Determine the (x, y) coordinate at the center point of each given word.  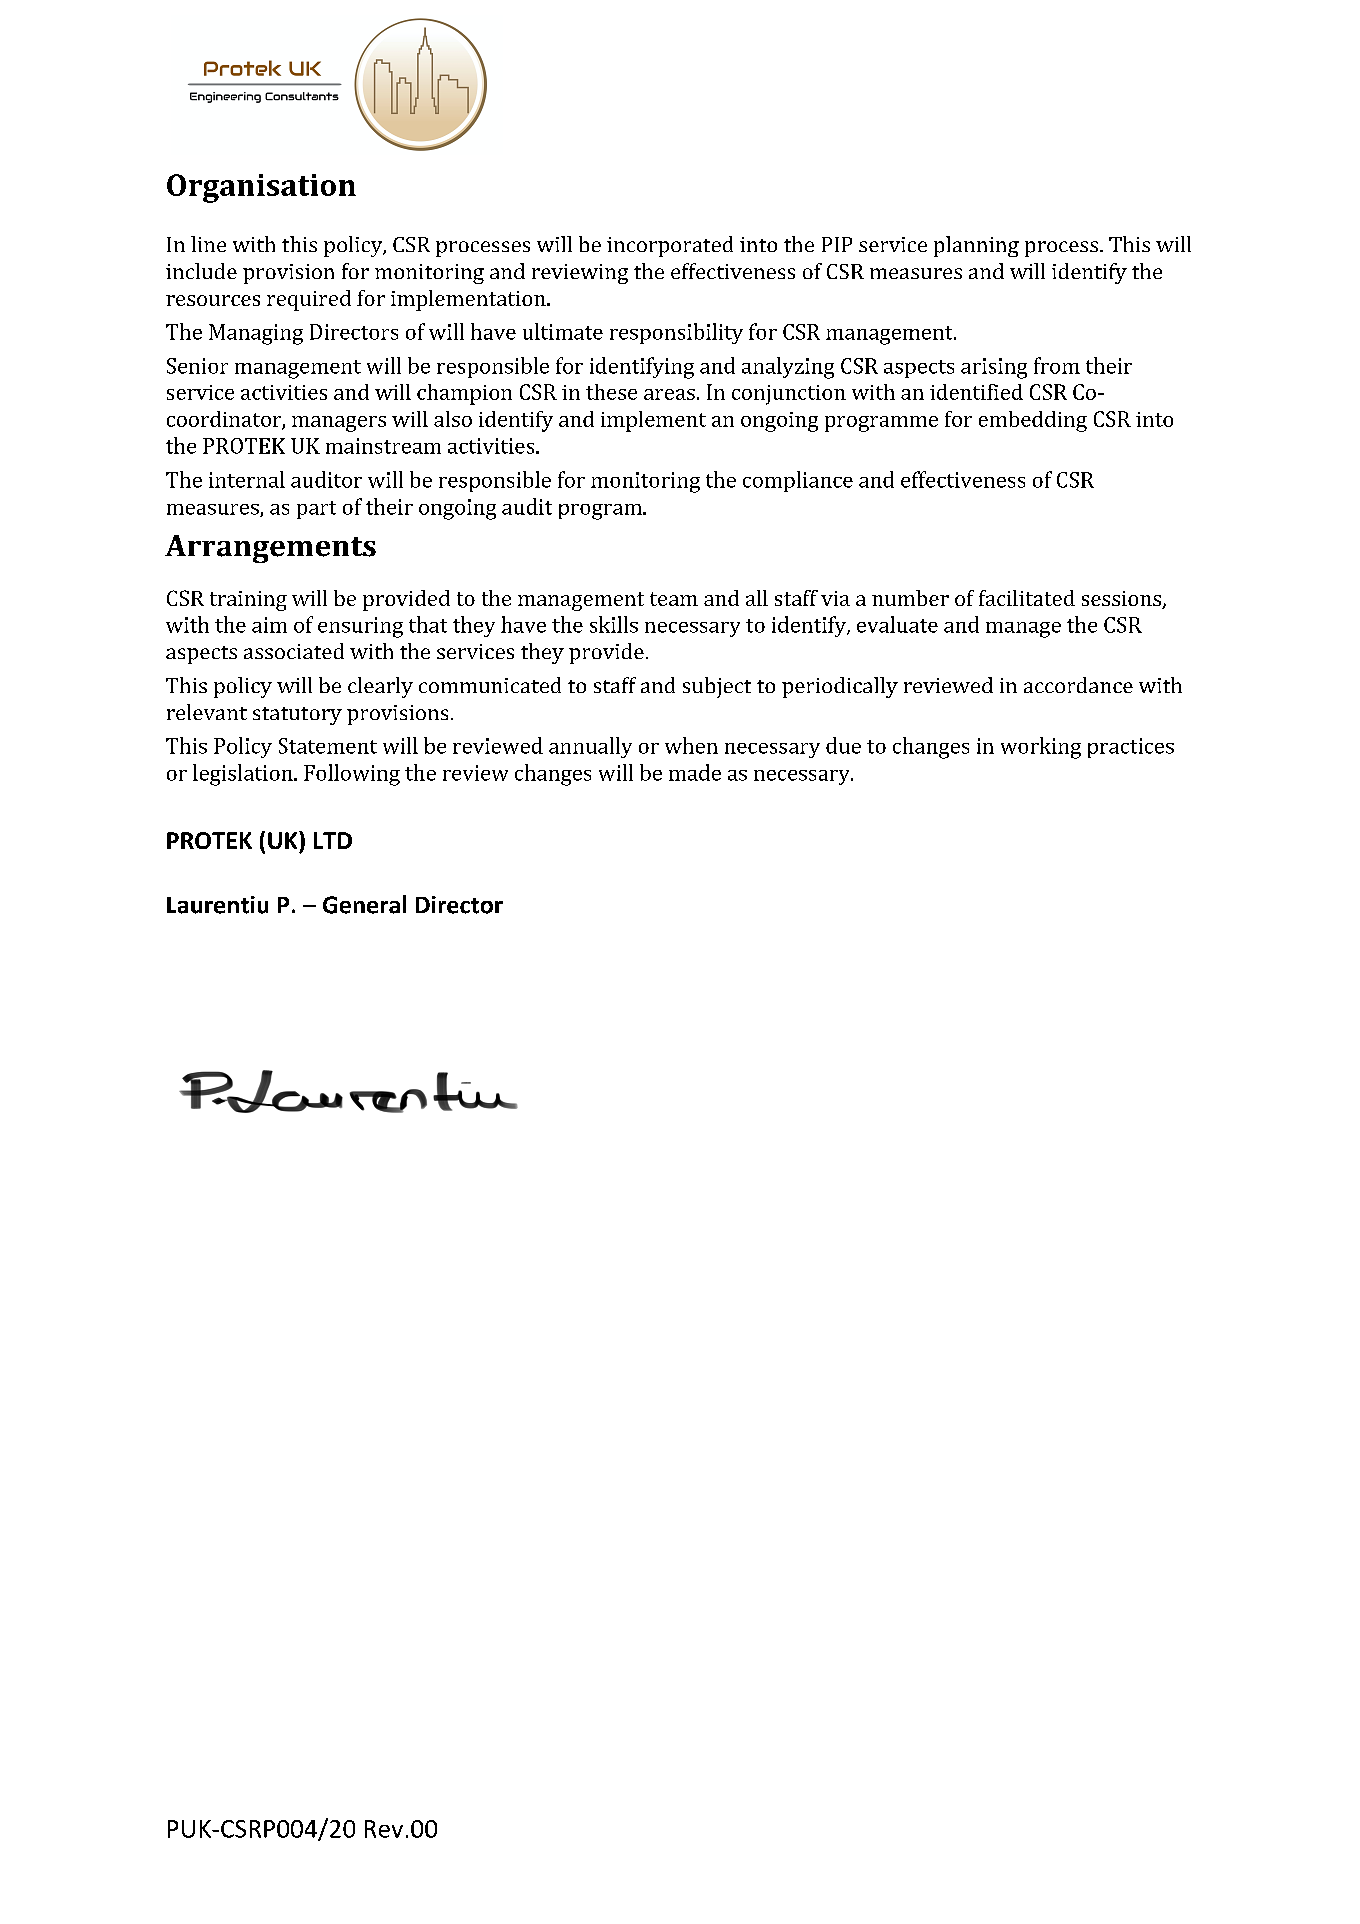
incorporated (670, 246)
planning (976, 246)
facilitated (1027, 598)
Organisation (261, 188)
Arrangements (270, 549)
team (674, 599)
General (364, 904)
